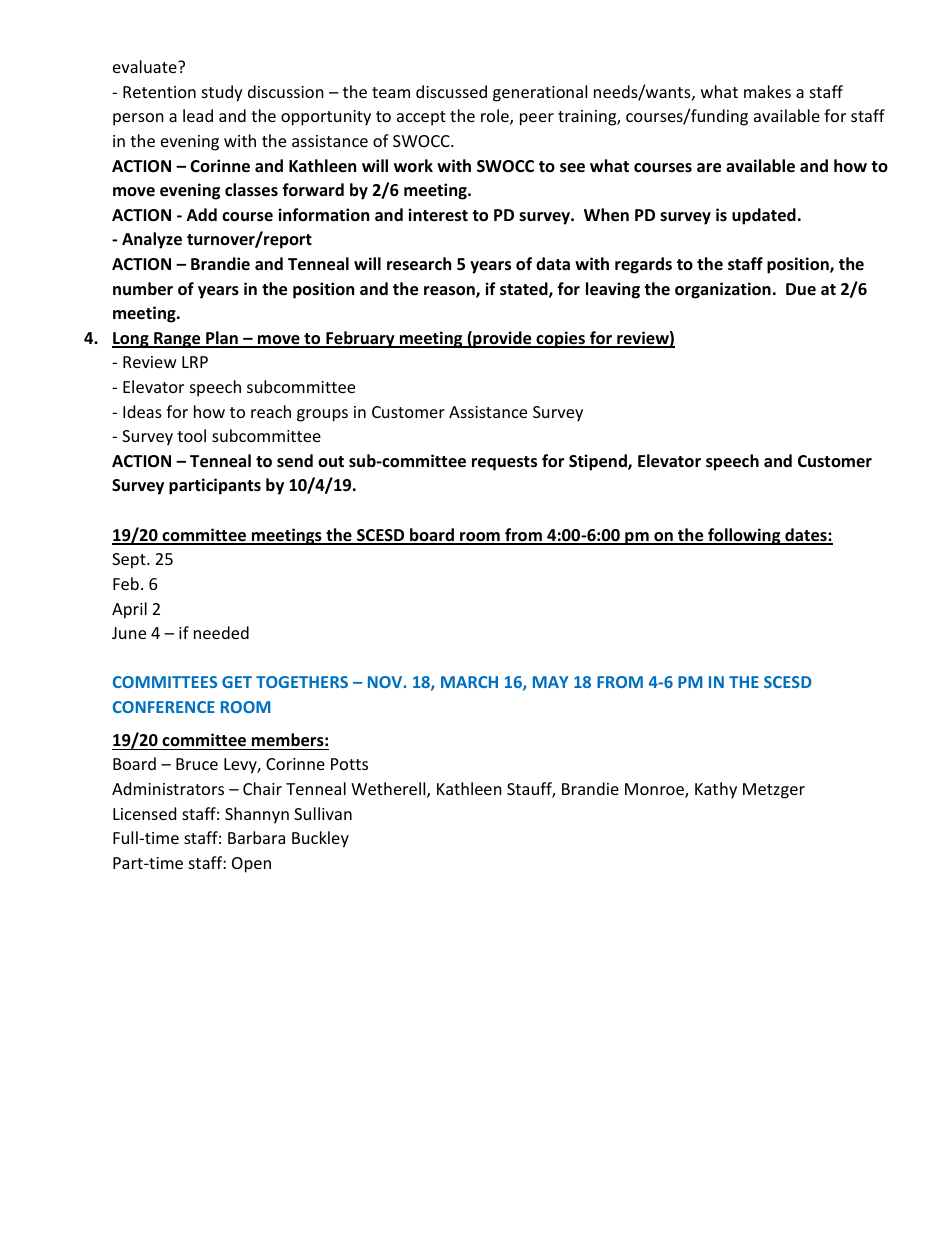 Image resolution: width=952 pixels, height=1233 pixels. What do you see at coordinates (723, 290) in the document?
I see `organization` at bounding box center [723, 290].
